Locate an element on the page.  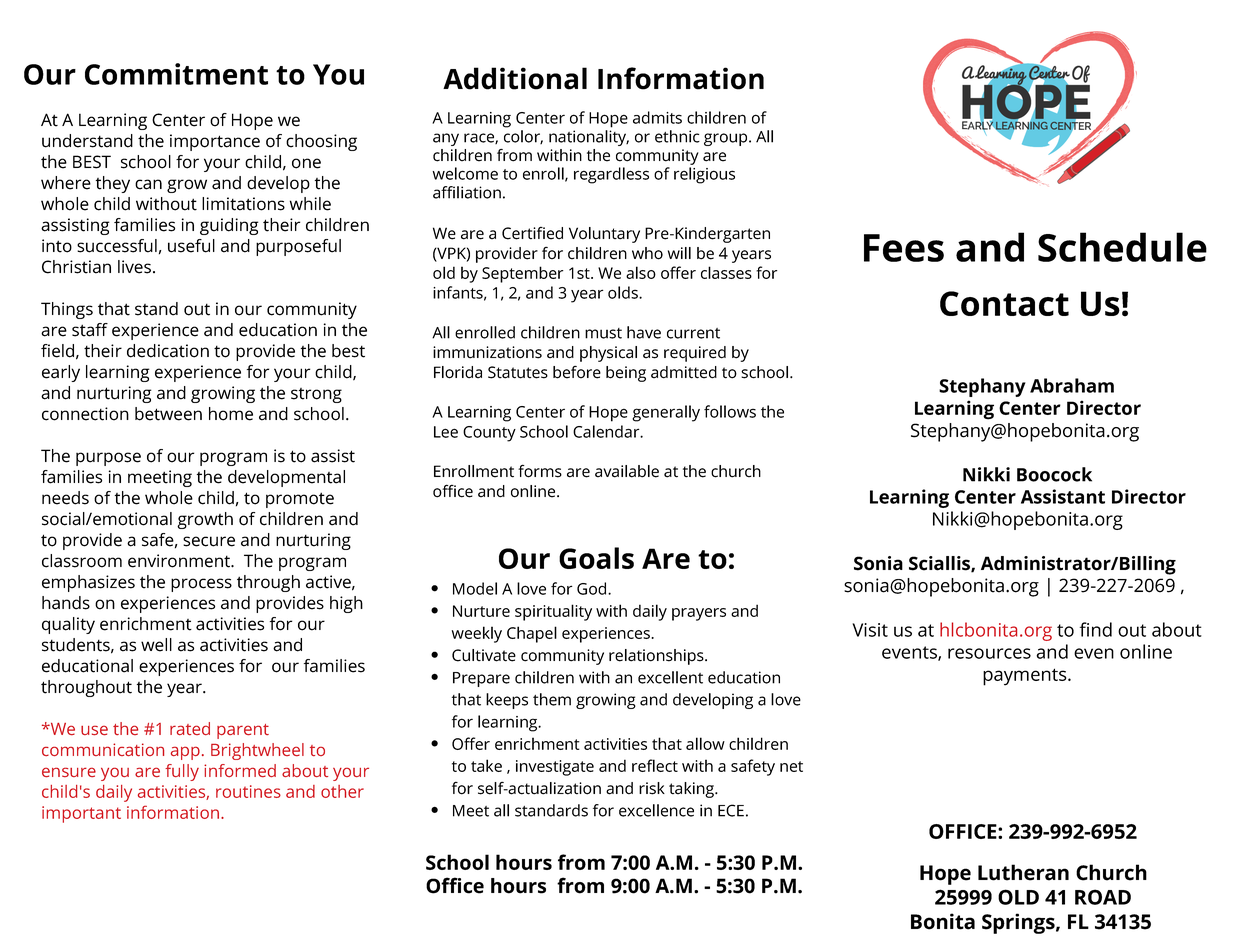
Commitment is located at coordinates (176, 74).
